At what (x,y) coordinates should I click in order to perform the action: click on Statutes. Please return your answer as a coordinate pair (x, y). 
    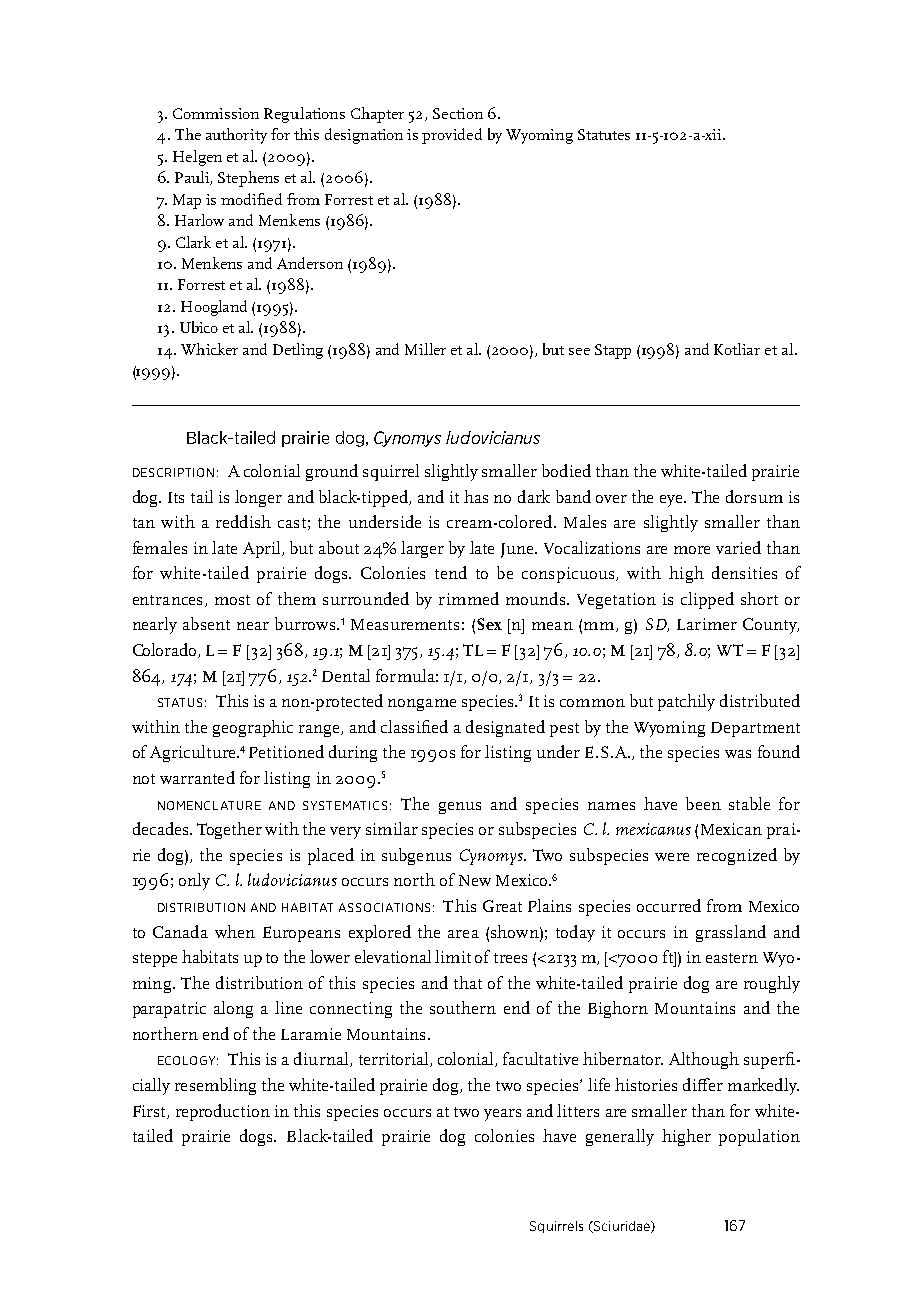
    Looking at the image, I should click on (604, 134).
